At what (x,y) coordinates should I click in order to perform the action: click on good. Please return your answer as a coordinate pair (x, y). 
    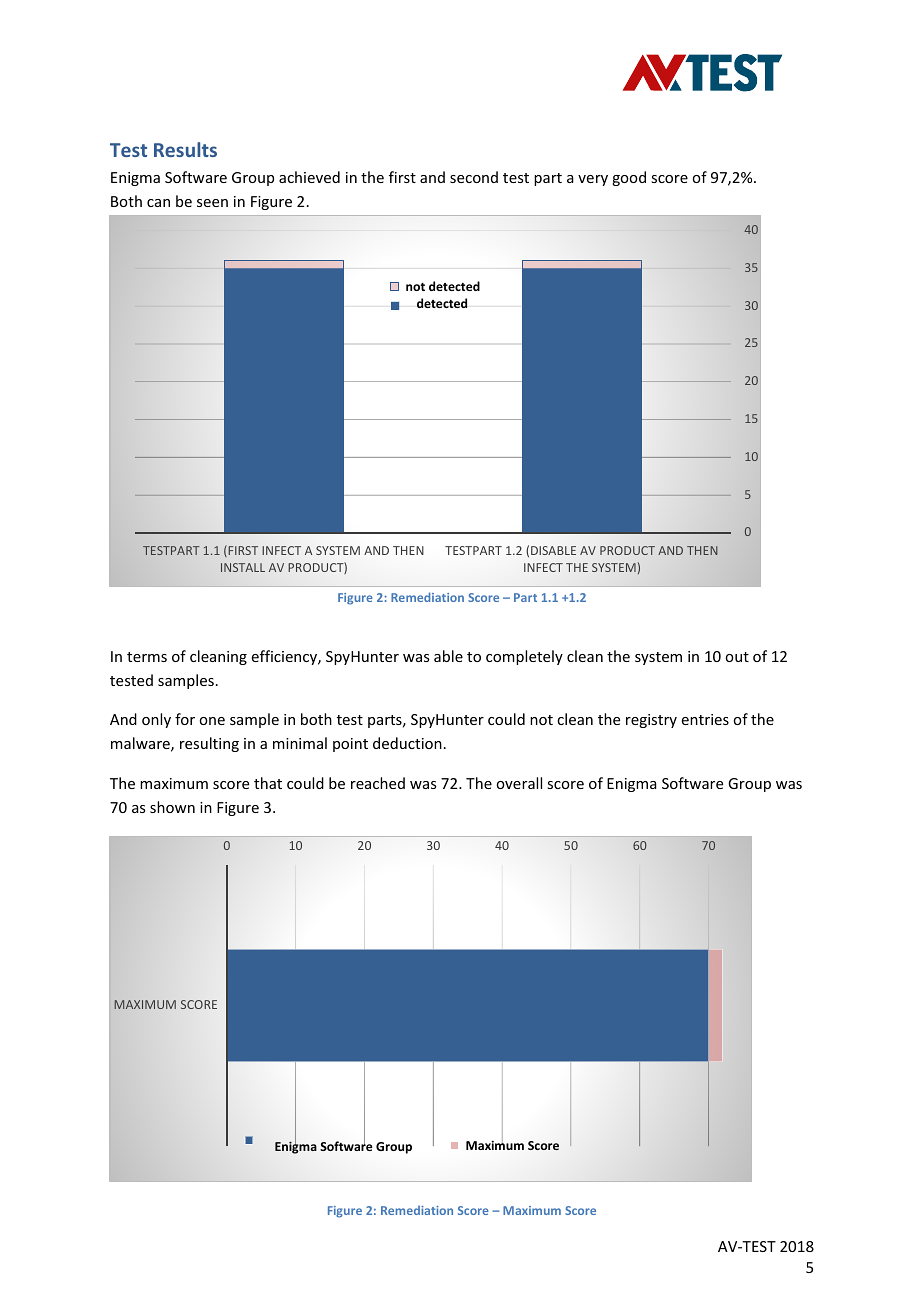
    Looking at the image, I should click on (629, 178).
